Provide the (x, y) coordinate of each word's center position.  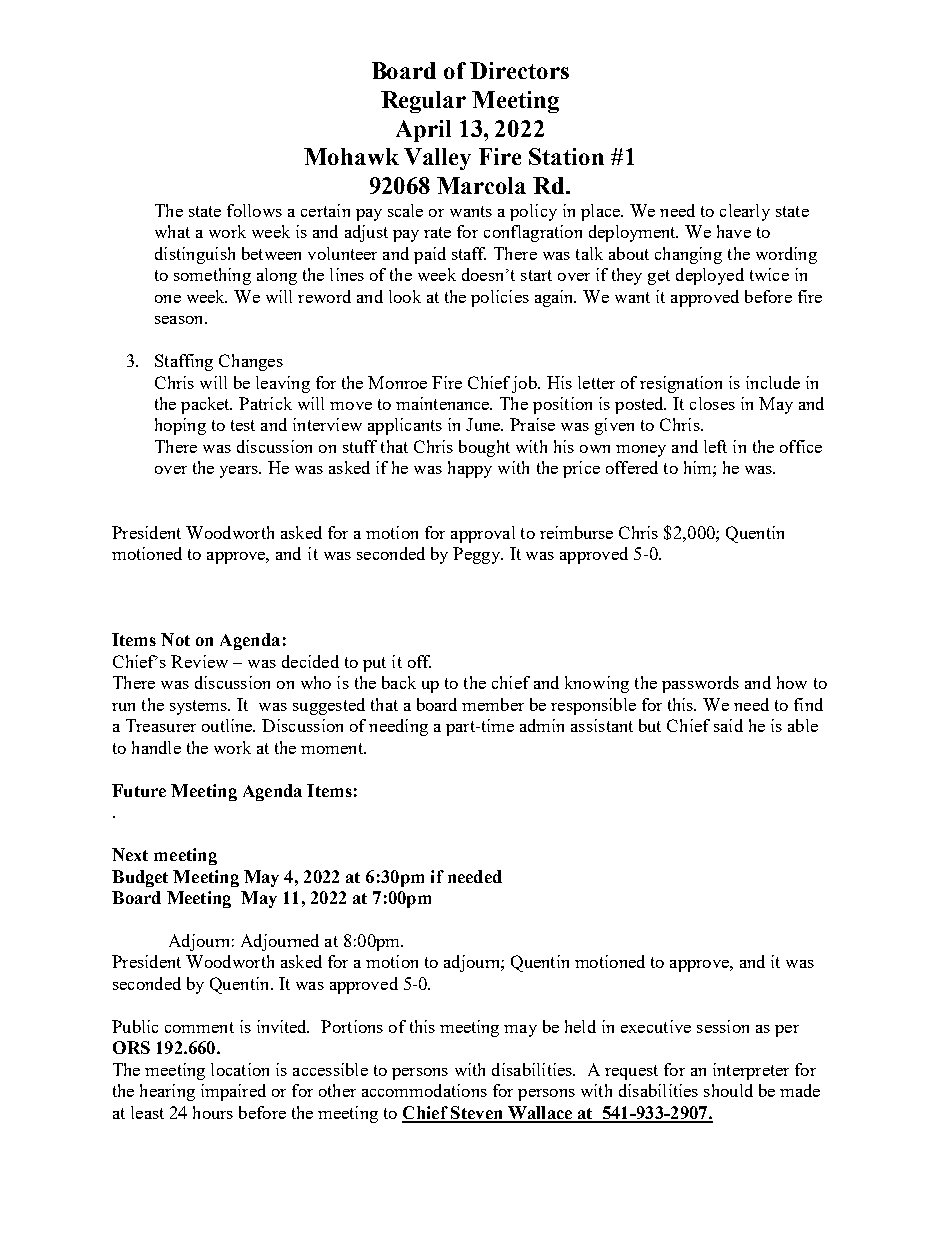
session (723, 1026)
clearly (745, 212)
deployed (710, 276)
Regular (423, 102)
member (493, 704)
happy (470, 469)
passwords (700, 684)
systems (200, 707)
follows (254, 210)
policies (500, 298)
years (240, 472)
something (212, 276)
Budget (140, 878)
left (715, 446)
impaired (233, 1092)
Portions (352, 1026)
